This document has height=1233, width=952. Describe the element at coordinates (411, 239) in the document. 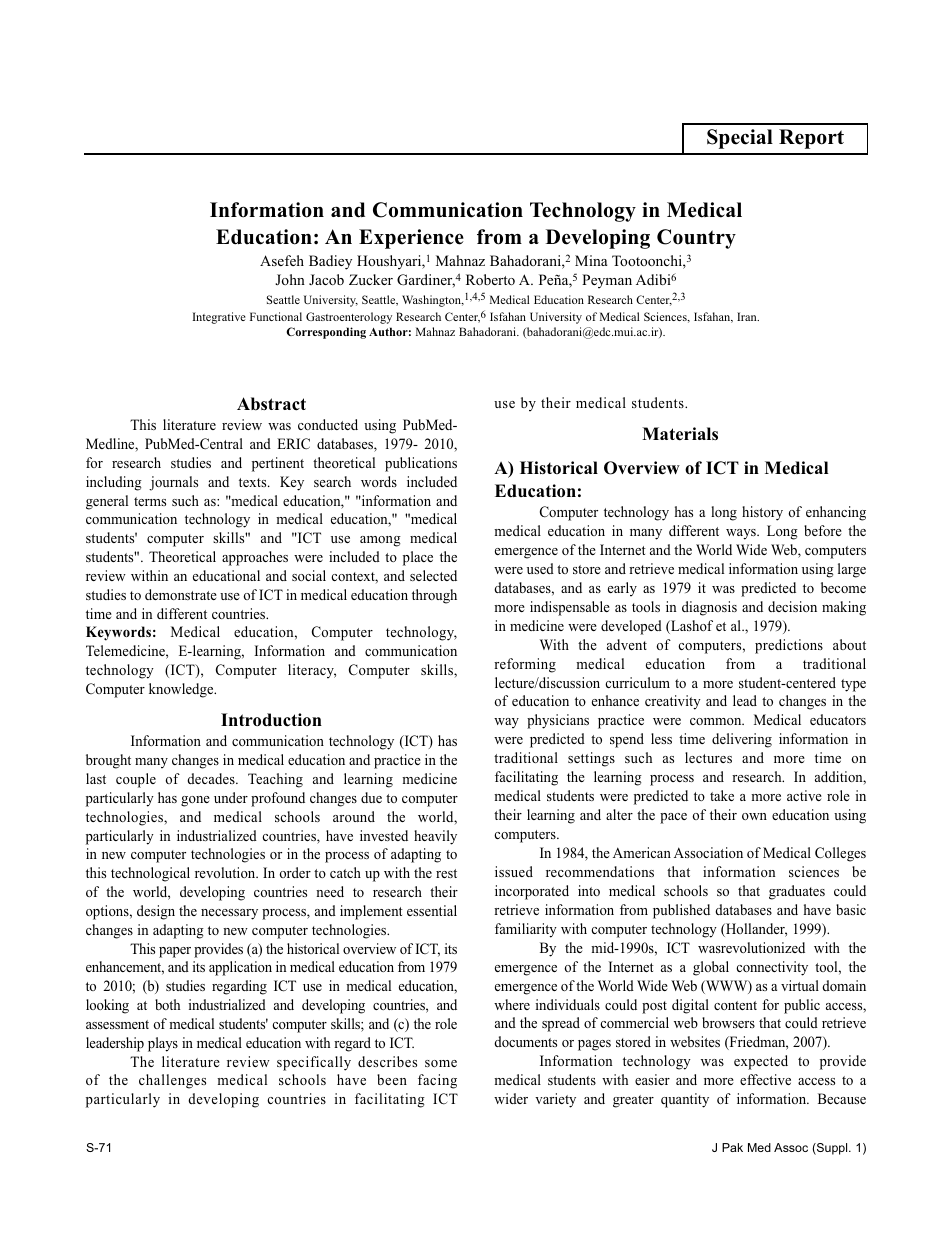

I see `Experience` at that location.
